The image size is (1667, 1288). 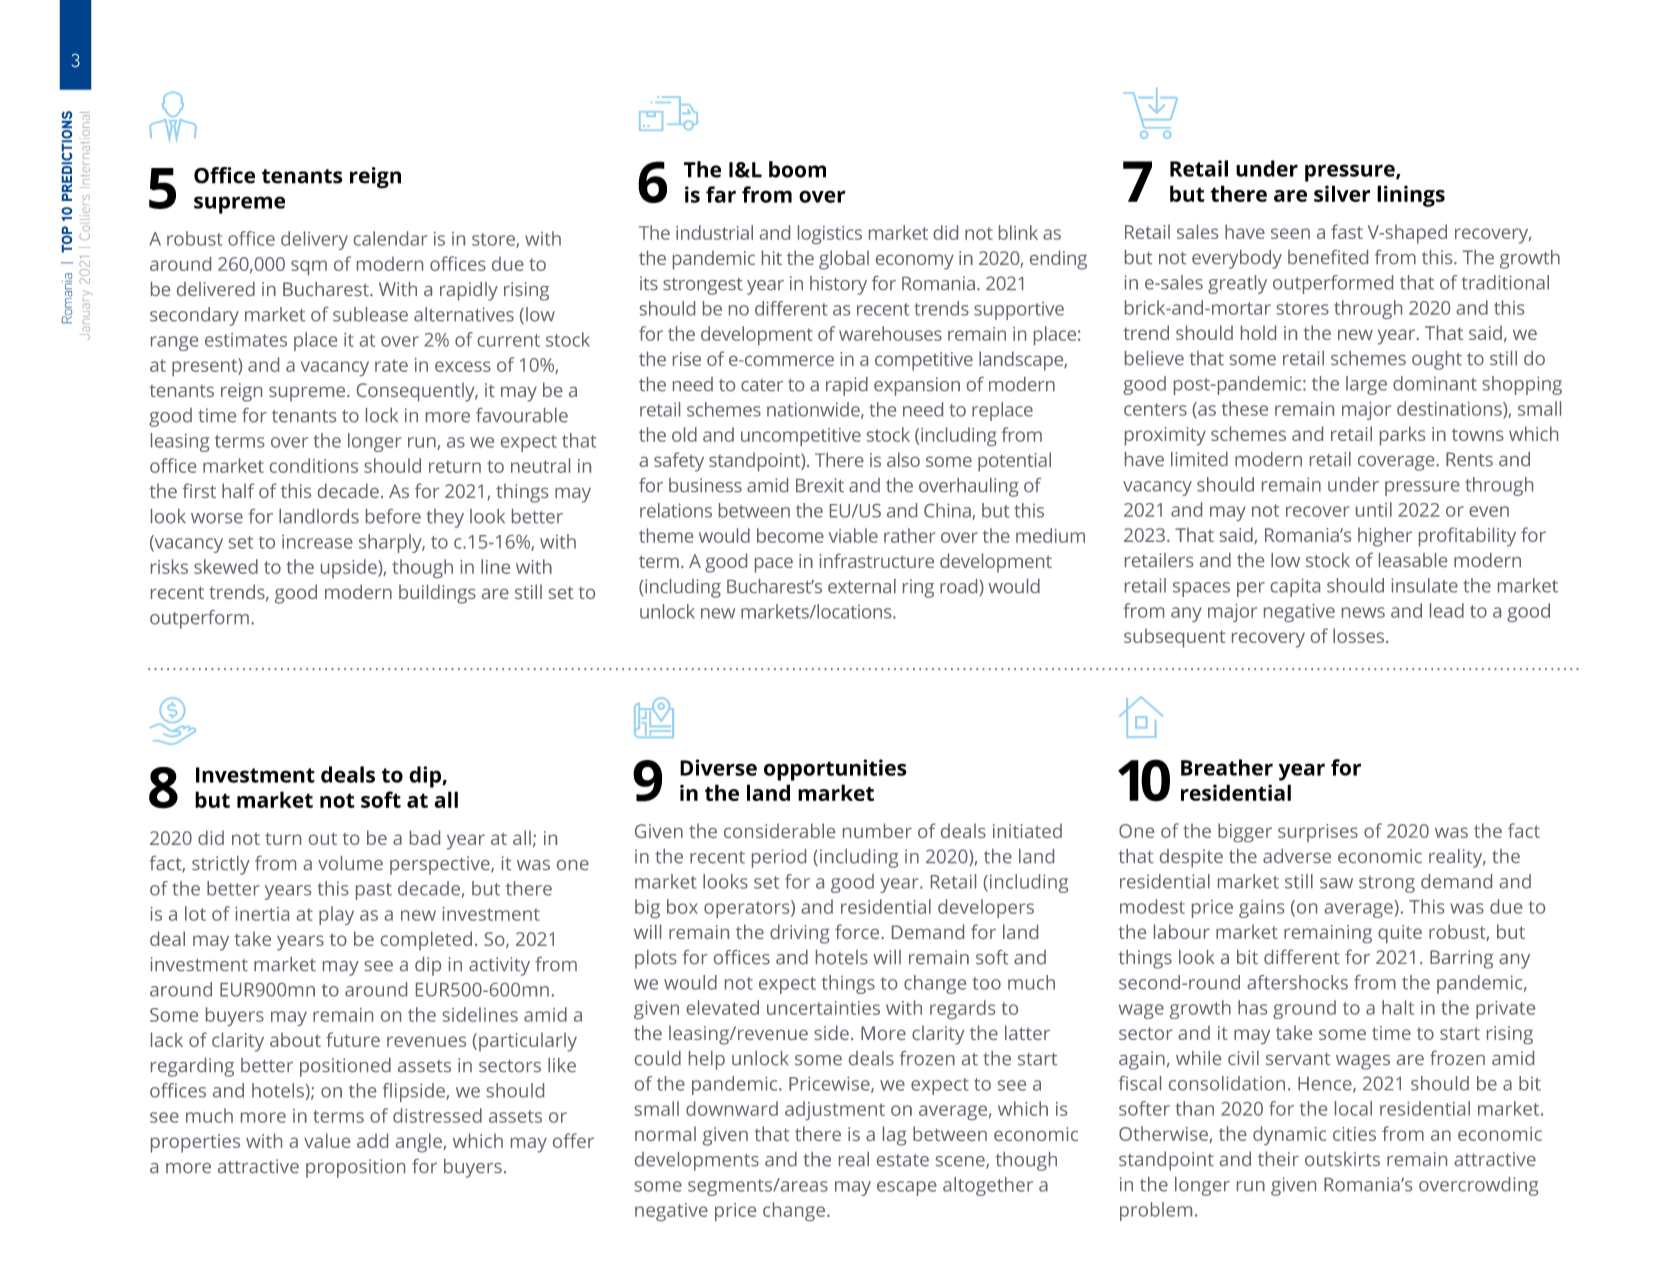 What do you see at coordinates (355, 1168) in the document?
I see `proposition` at bounding box center [355, 1168].
